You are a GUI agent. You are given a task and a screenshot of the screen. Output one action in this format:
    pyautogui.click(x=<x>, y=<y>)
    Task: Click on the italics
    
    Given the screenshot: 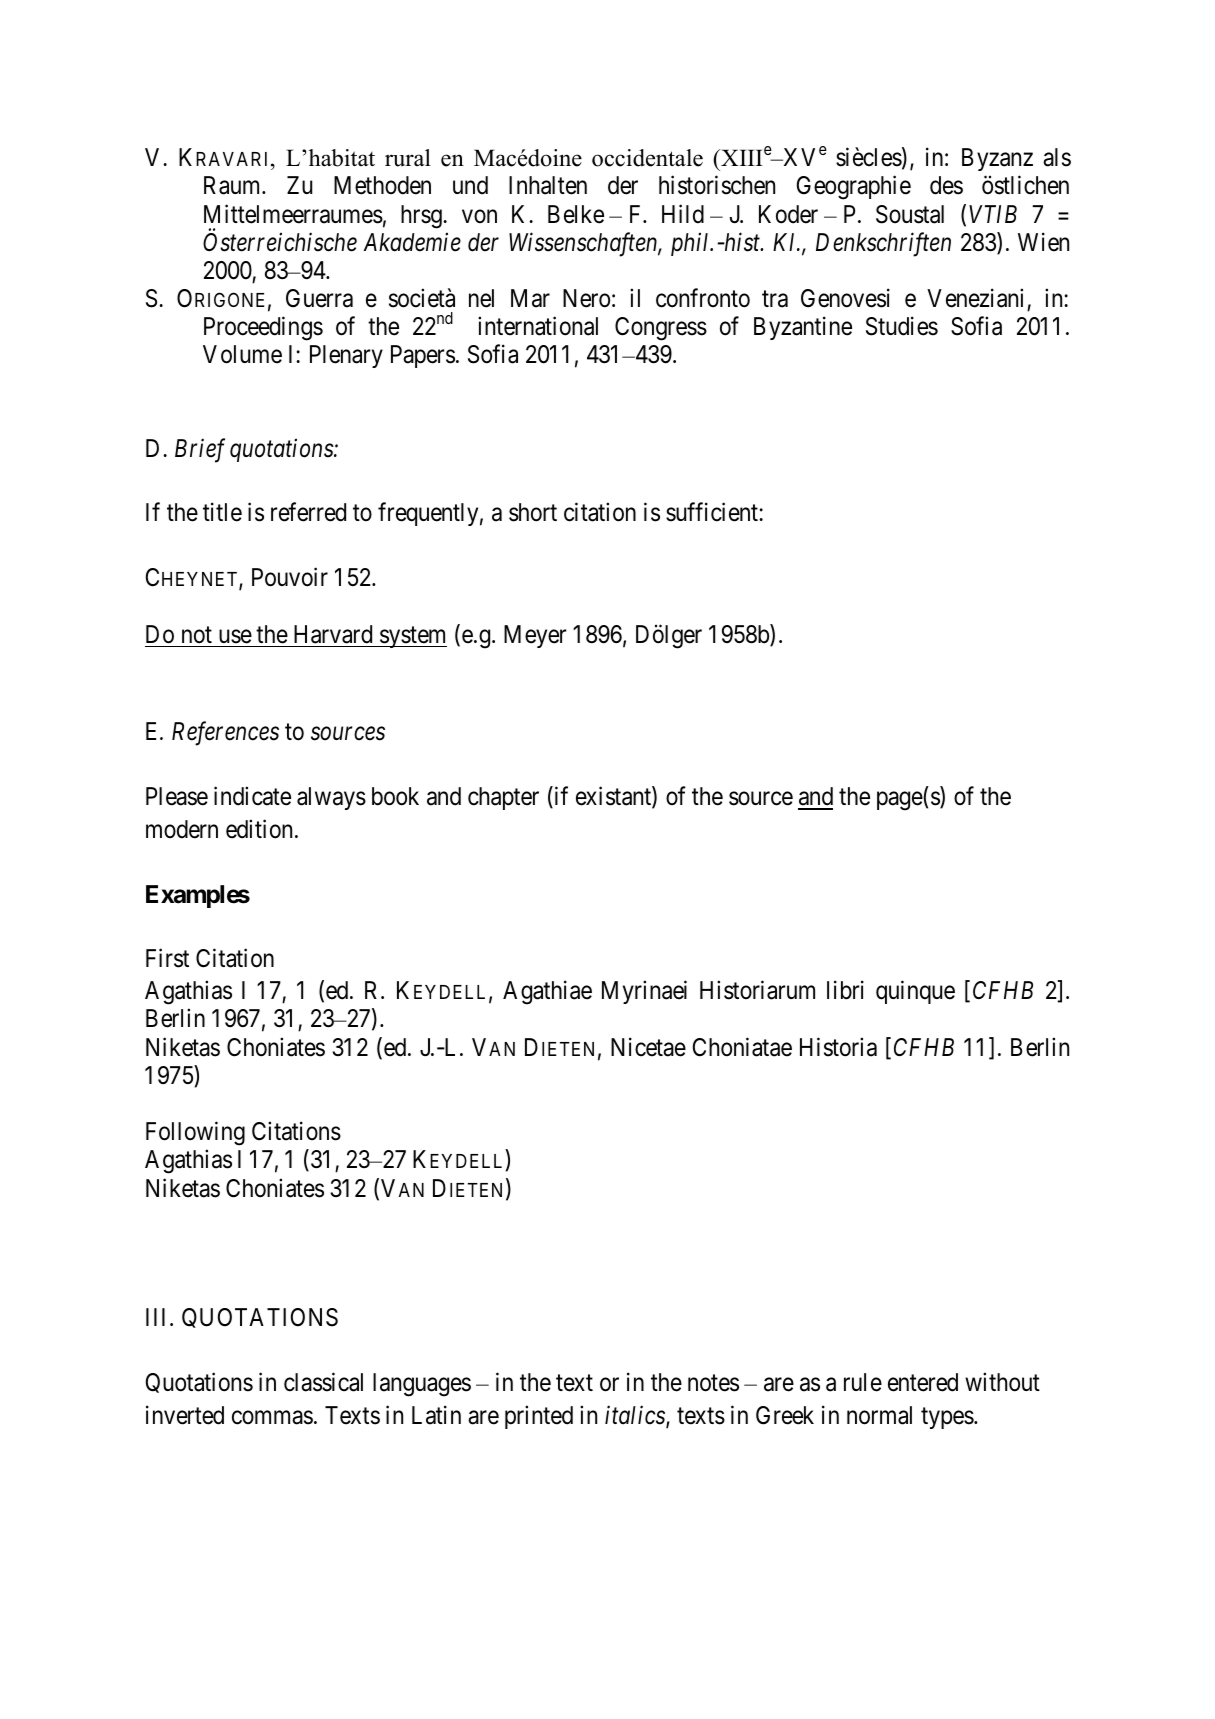 What is the action you would take?
    pyautogui.click(x=636, y=1416)
